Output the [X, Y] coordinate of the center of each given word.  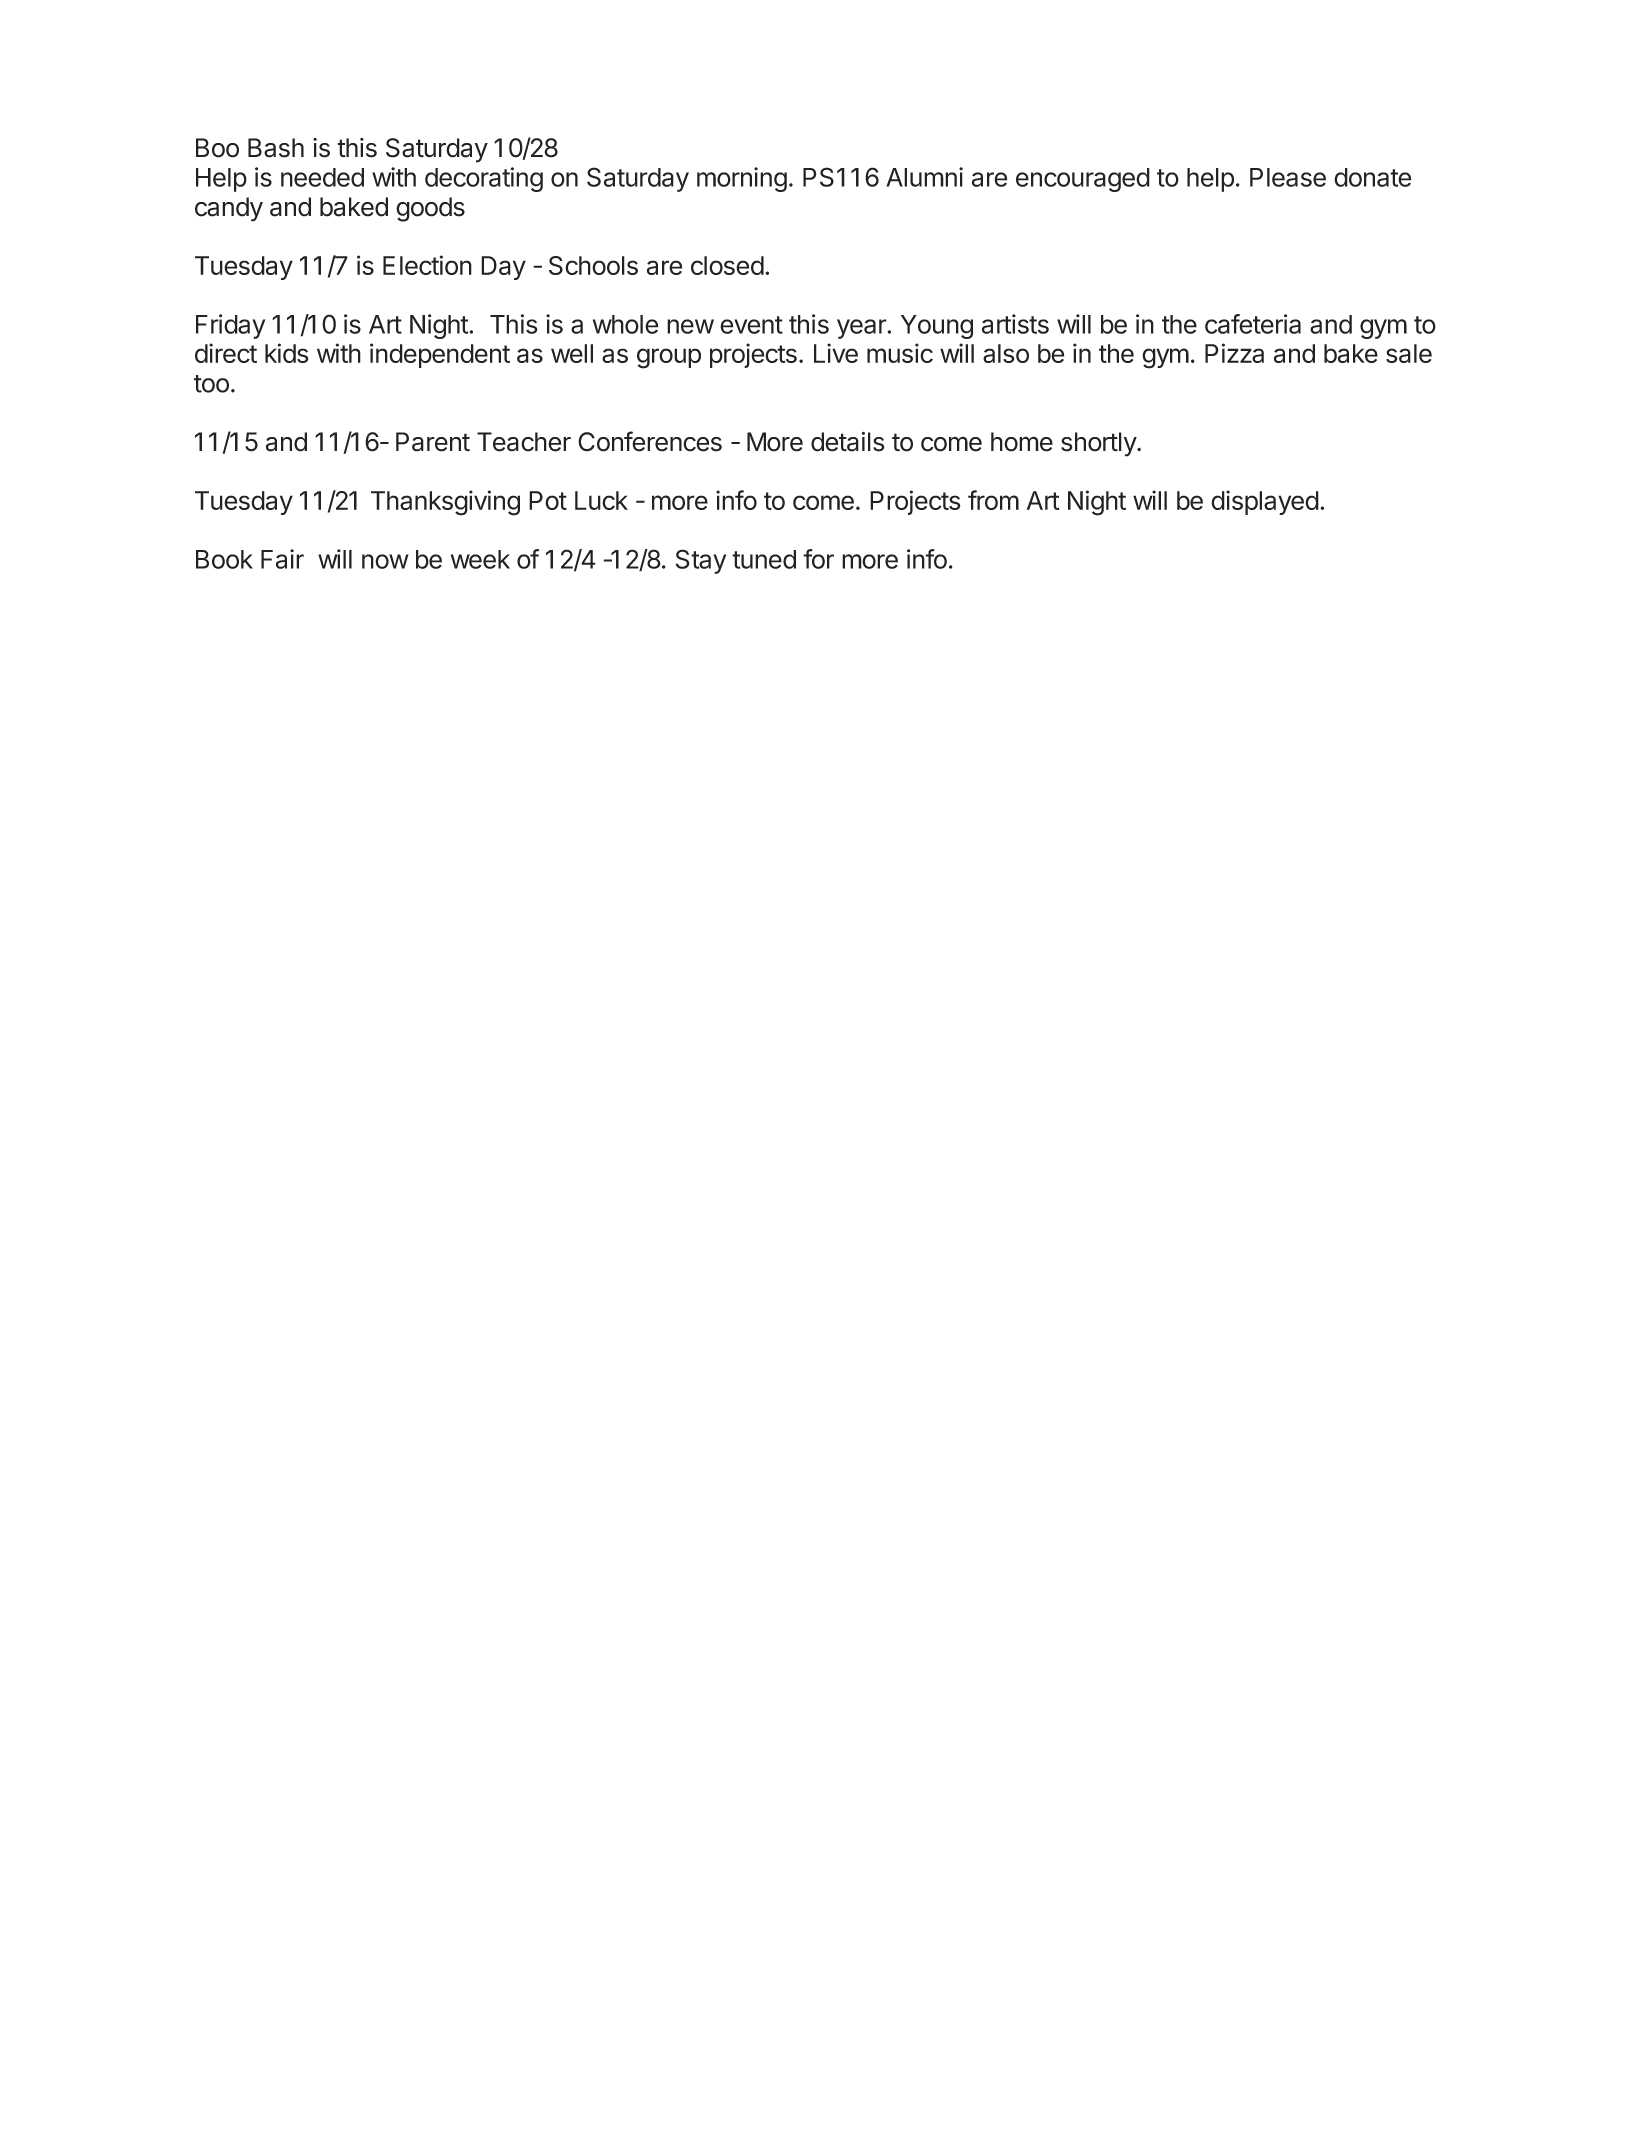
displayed [1265, 502]
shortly [1099, 444]
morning [742, 179]
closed [727, 265]
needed [322, 177]
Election [427, 265]
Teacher [524, 442]
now [385, 561]
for [818, 559]
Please [1288, 177]
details [847, 442]
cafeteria [1253, 324]
